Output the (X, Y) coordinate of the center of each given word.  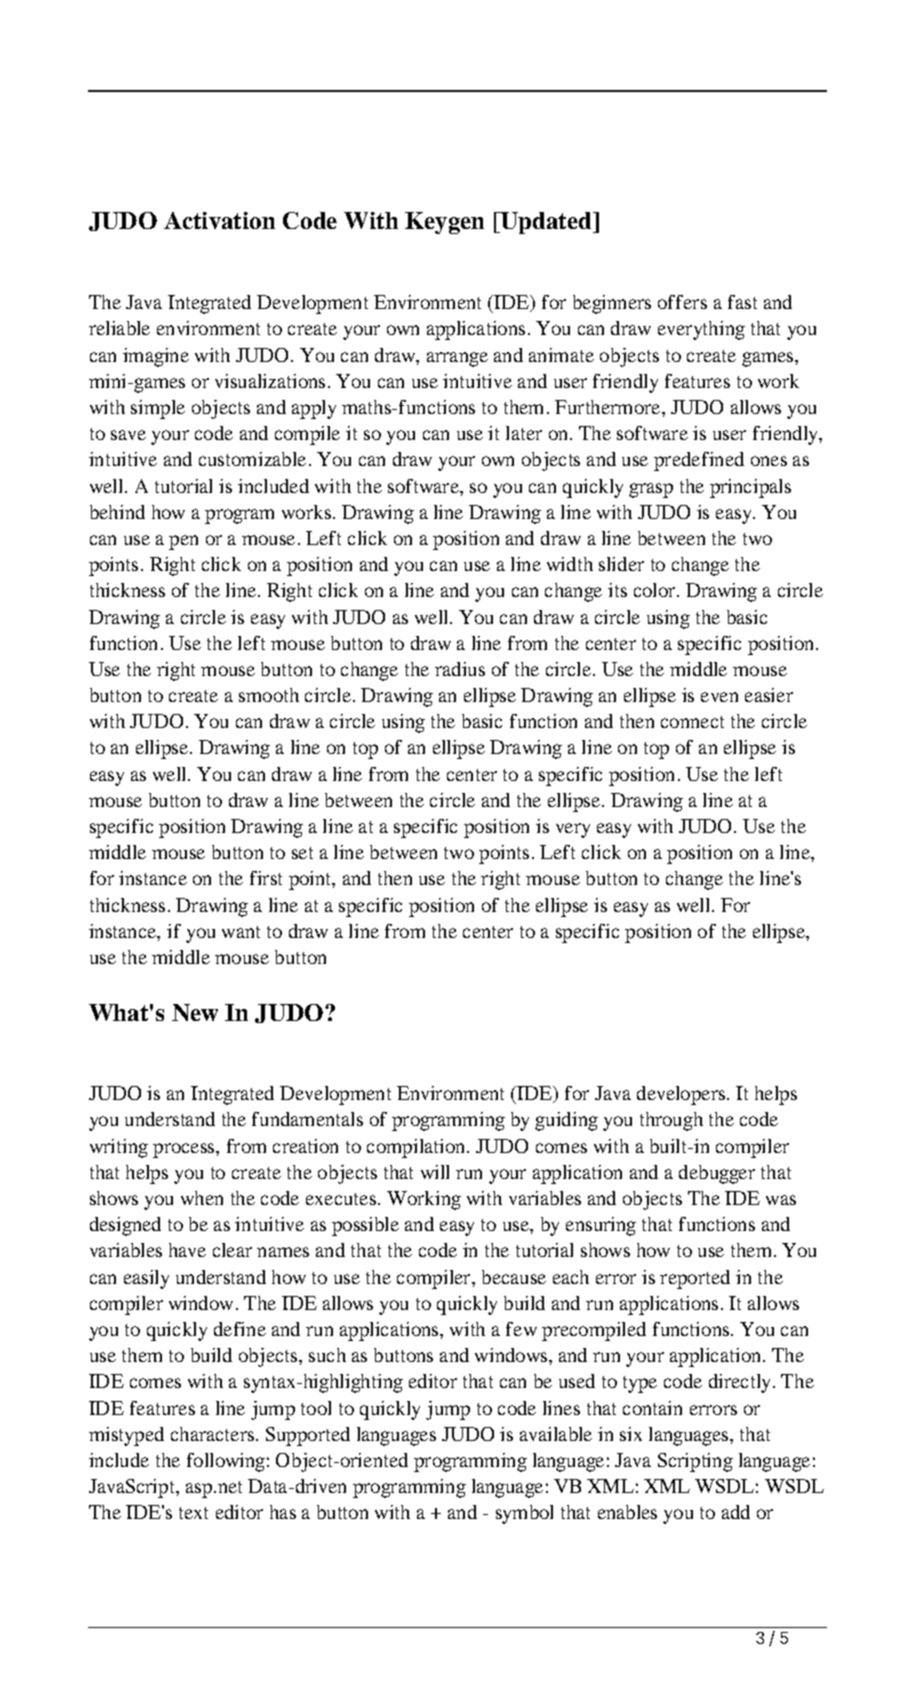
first (266, 878)
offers (682, 302)
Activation (219, 220)
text (193, 1513)
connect (692, 722)
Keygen (444, 223)
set (302, 853)
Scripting (695, 1462)
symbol (524, 1514)
